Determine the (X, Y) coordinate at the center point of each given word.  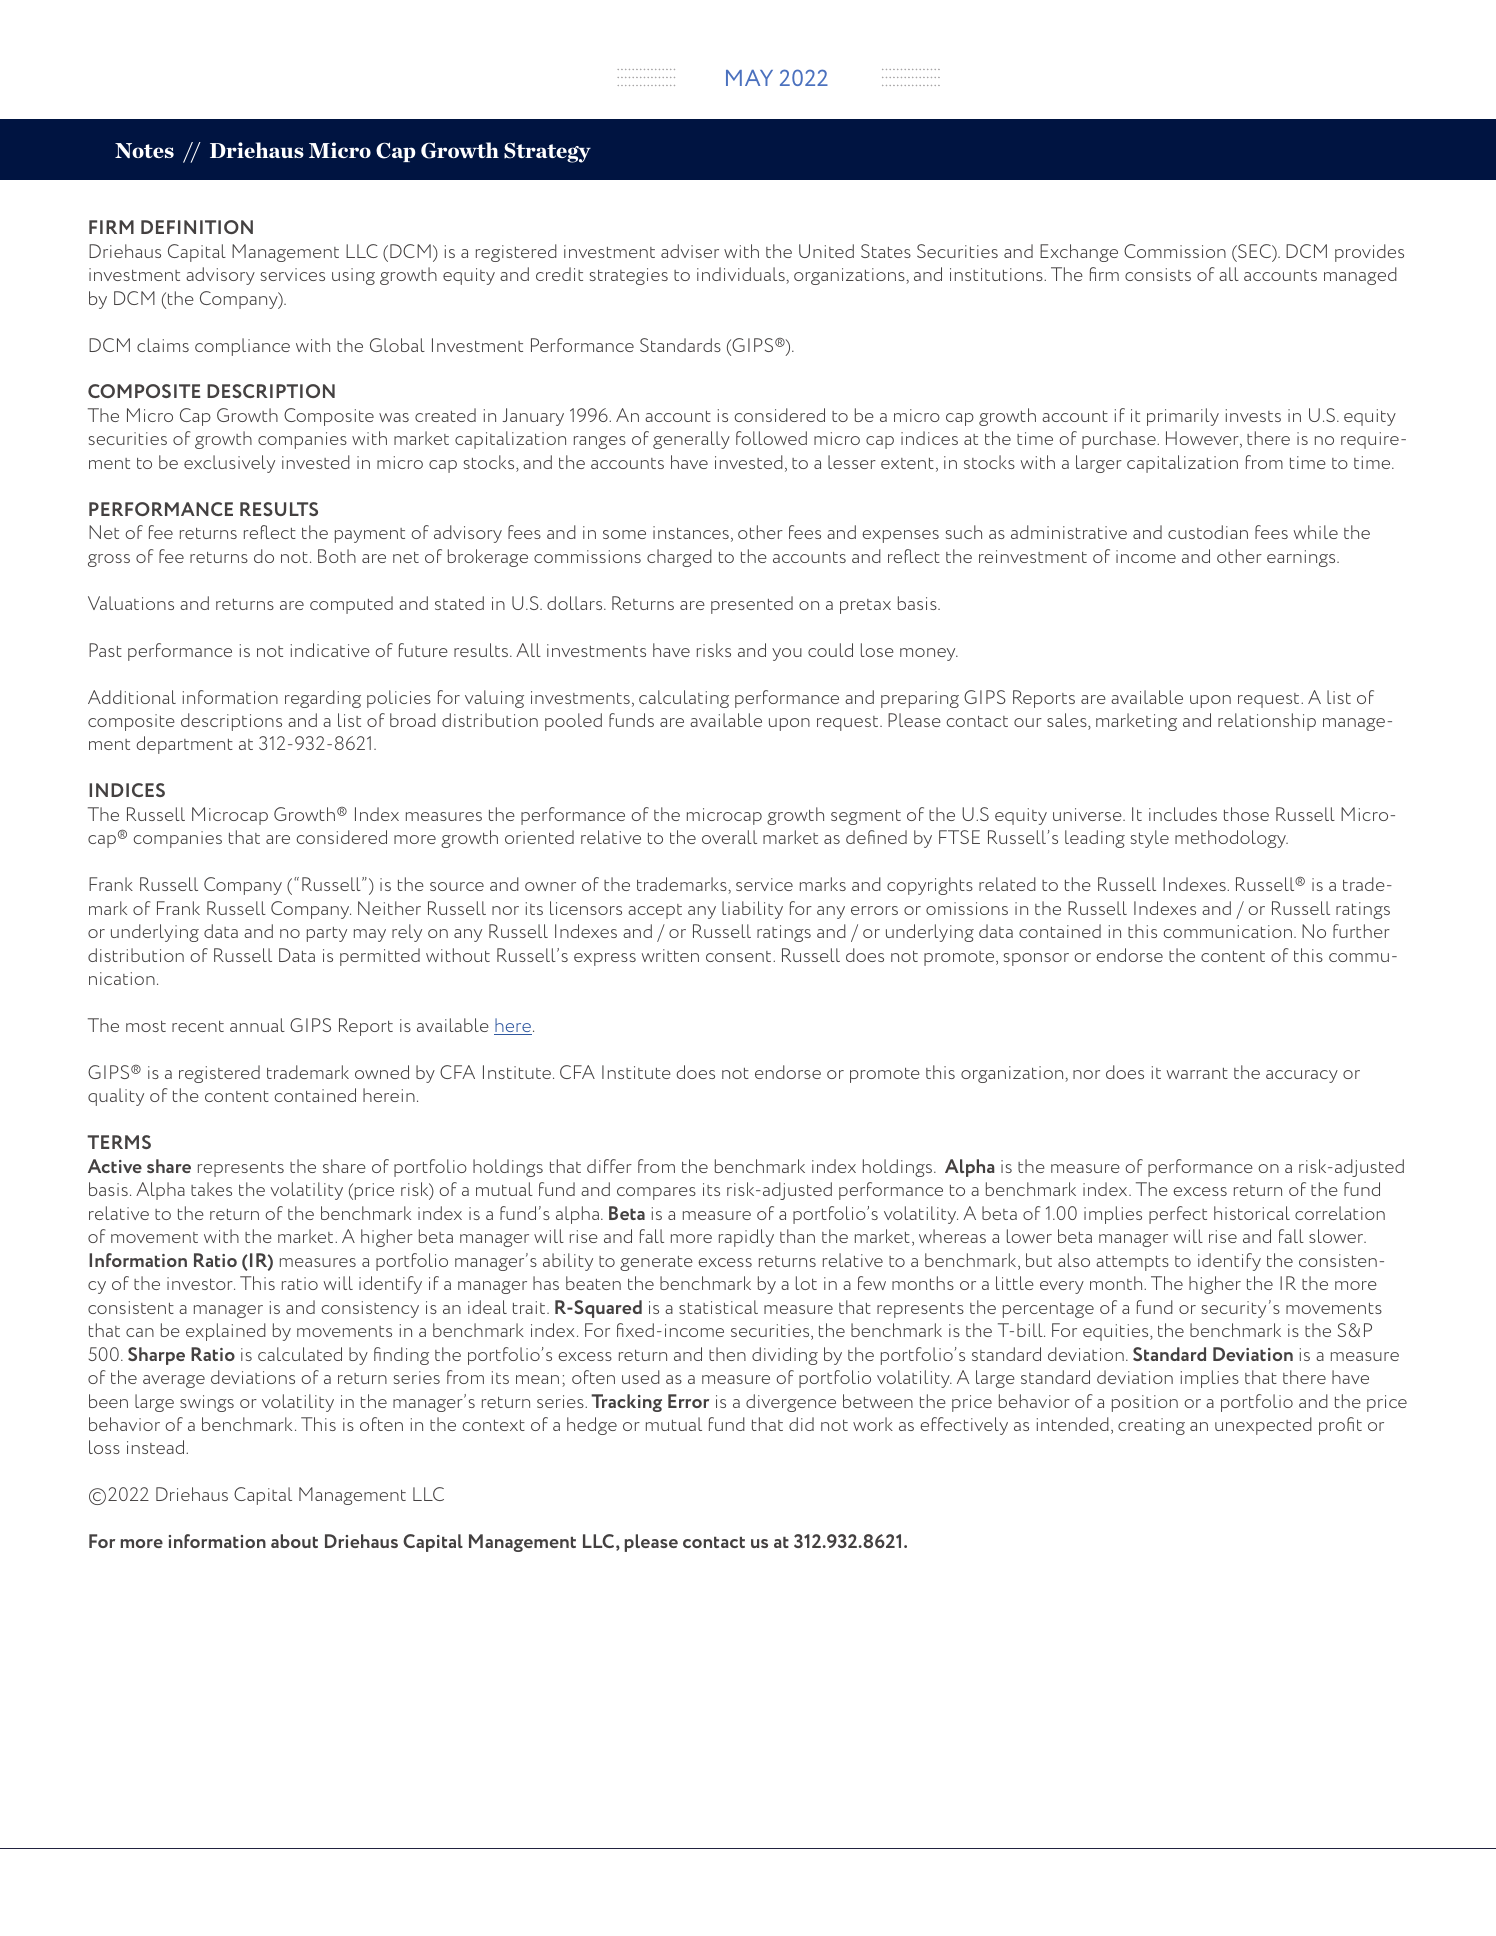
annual (257, 1025)
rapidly (746, 1238)
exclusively (229, 464)
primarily (1183, 417)
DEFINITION (197, 227)
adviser (690, 251)
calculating (684, 699)
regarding (323, 699)
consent (740, 956)
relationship (1267, 722)
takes (211, 1189)
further (1361, 931)
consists (1158, 274)
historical (1252, 1213)
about (294, 1541)
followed (771, 438)
